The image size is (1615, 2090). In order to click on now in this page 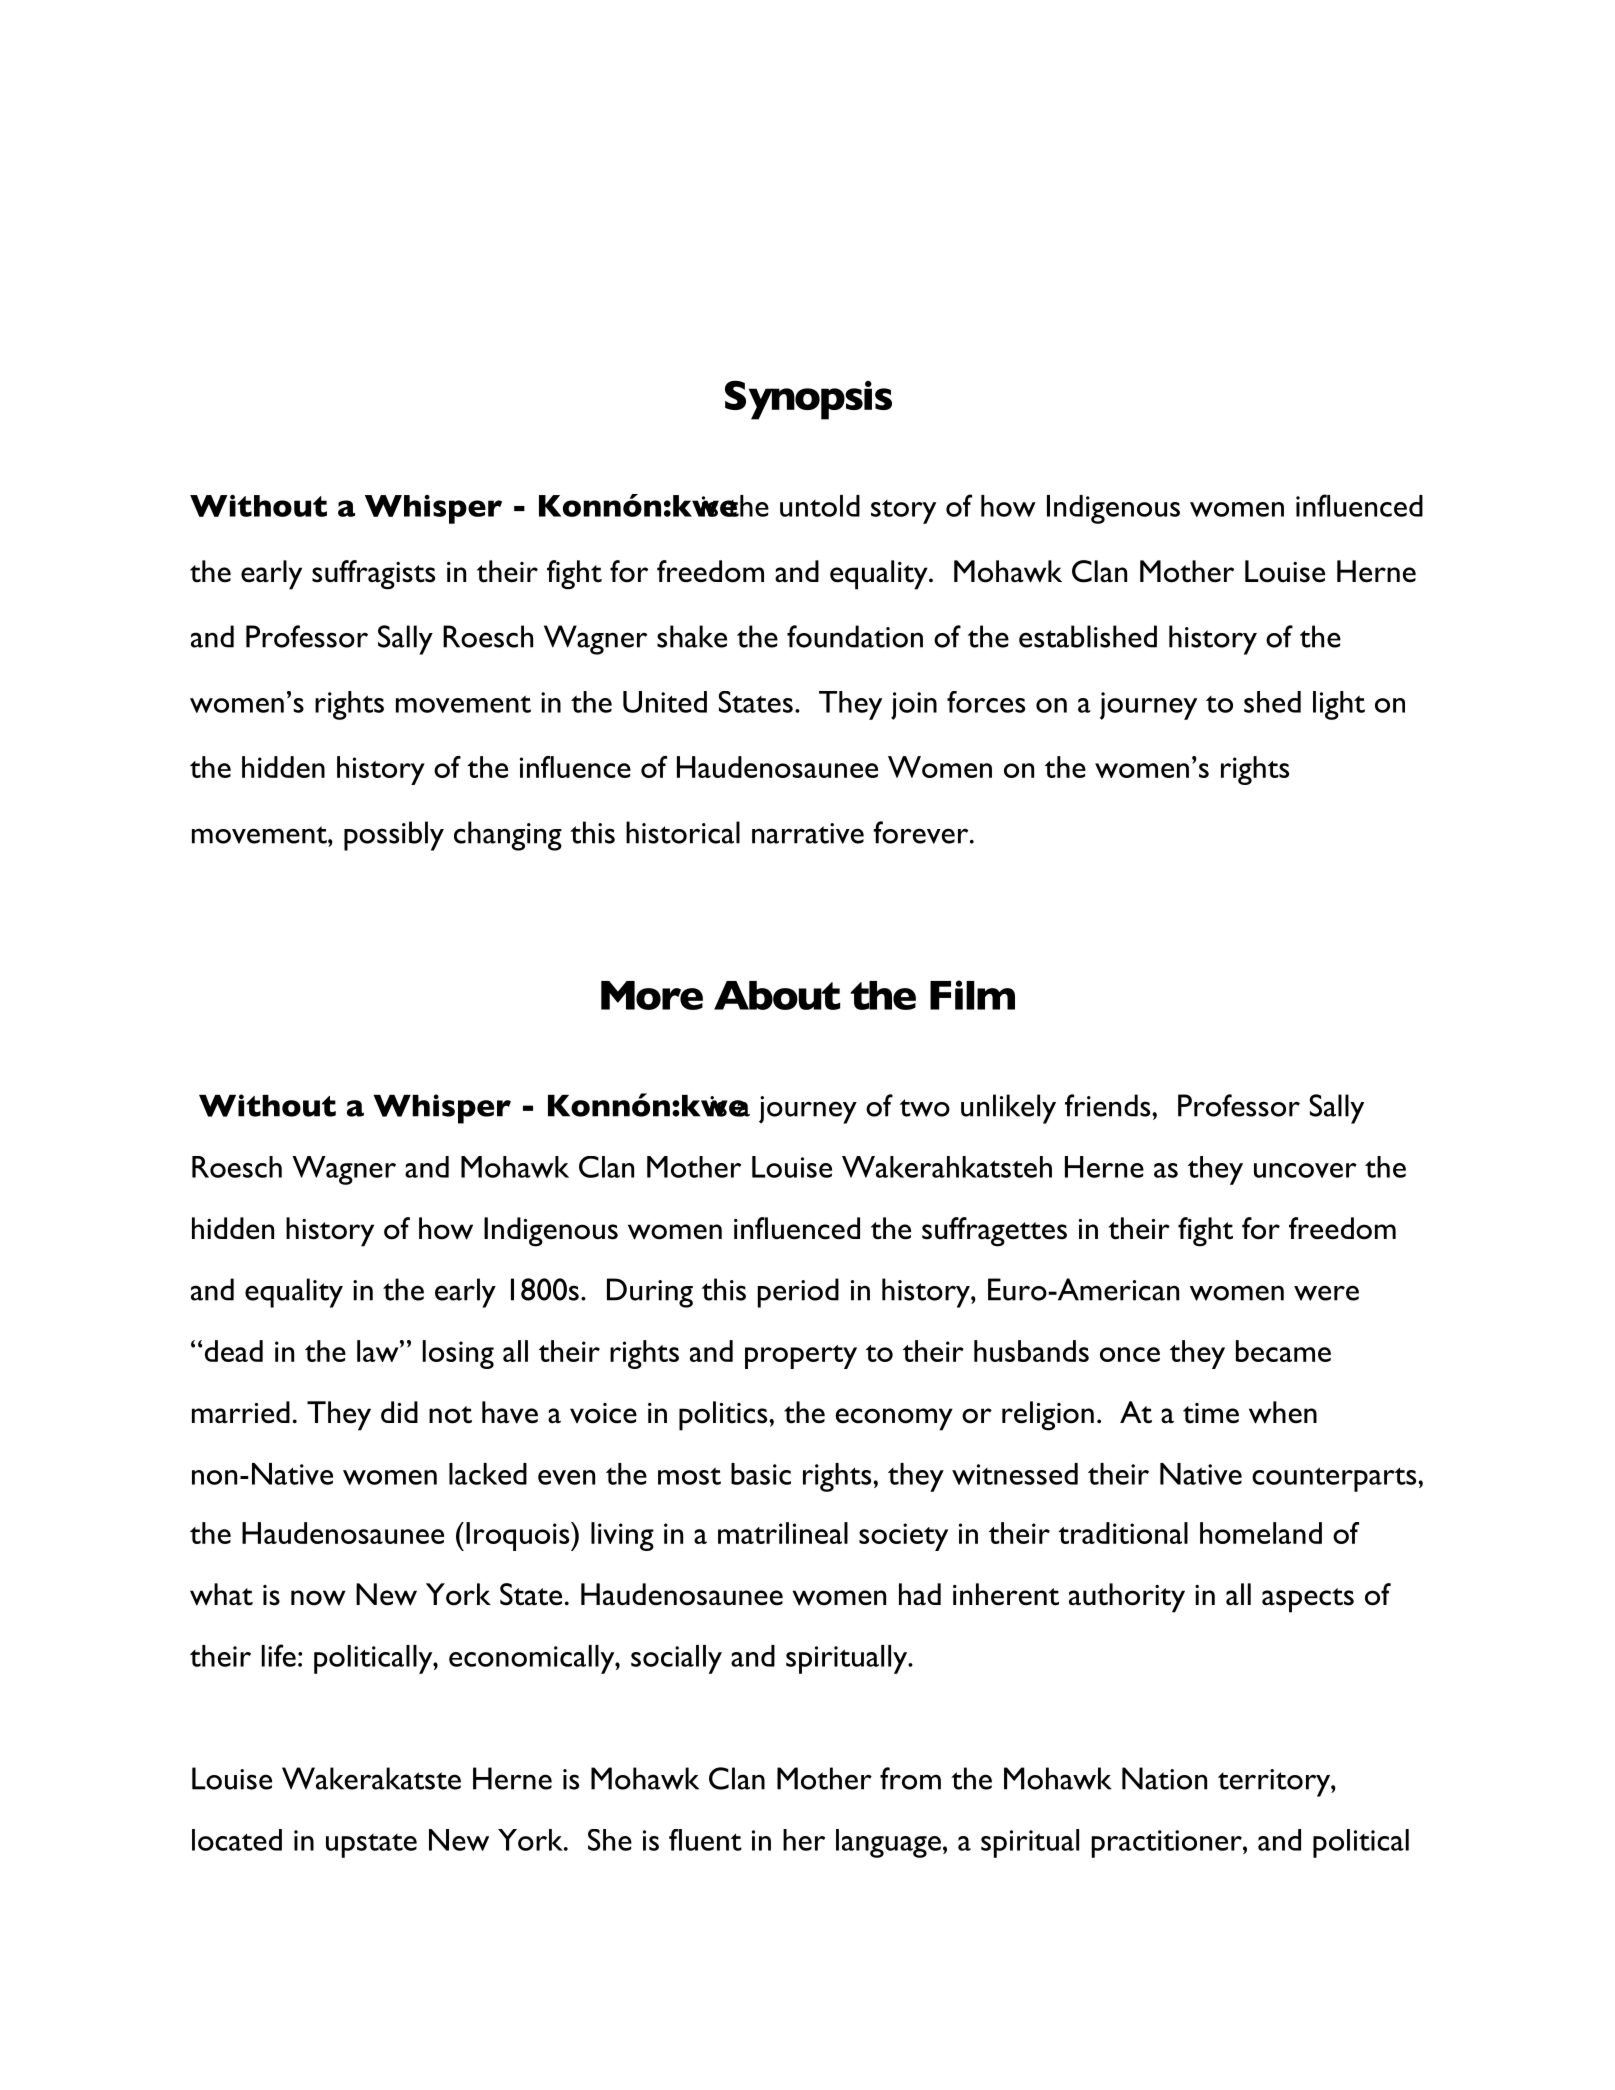, I will do `click(318, 1598)`.
